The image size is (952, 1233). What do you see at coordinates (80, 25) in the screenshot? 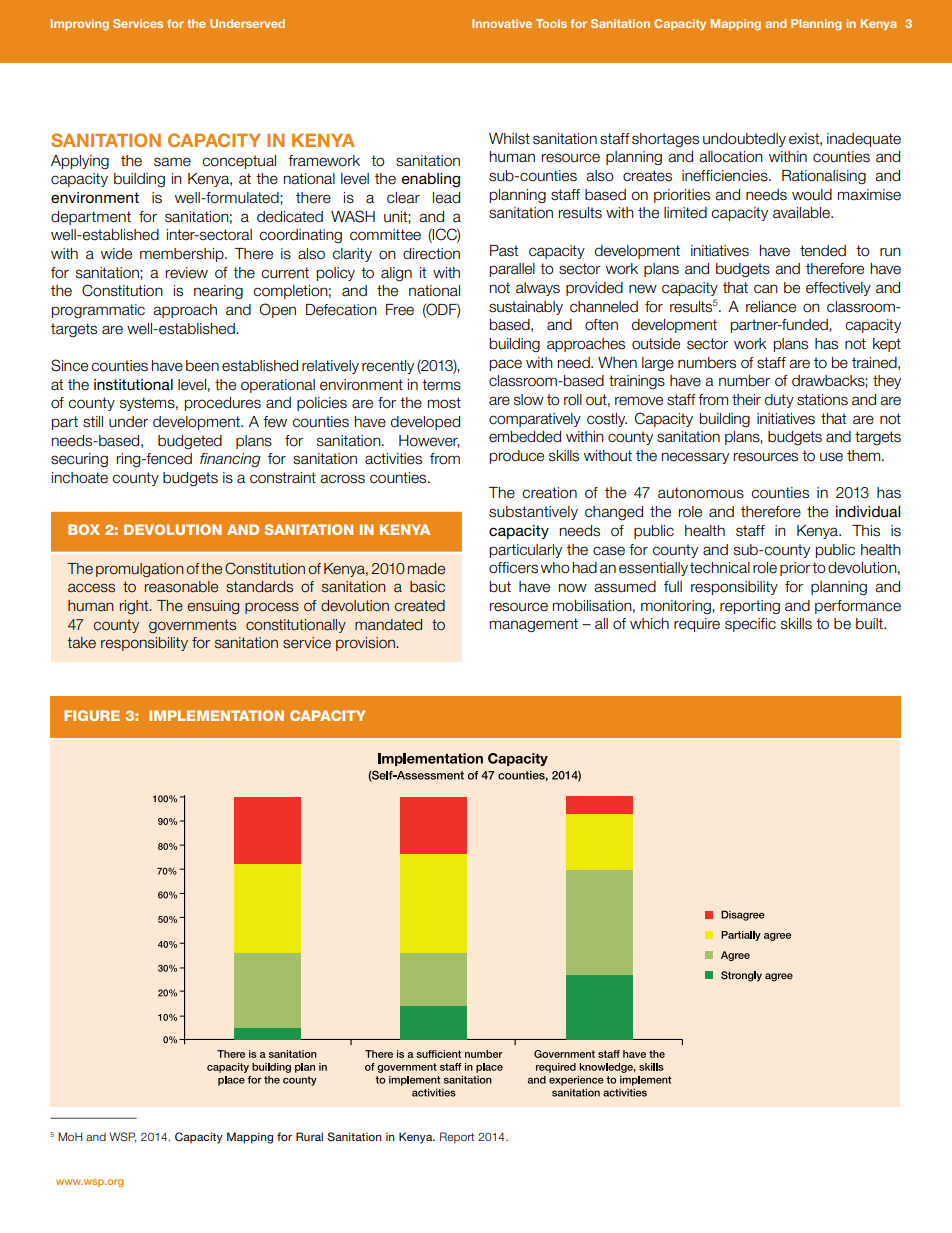
I see `Improving` at bounding box center [80, 25].
